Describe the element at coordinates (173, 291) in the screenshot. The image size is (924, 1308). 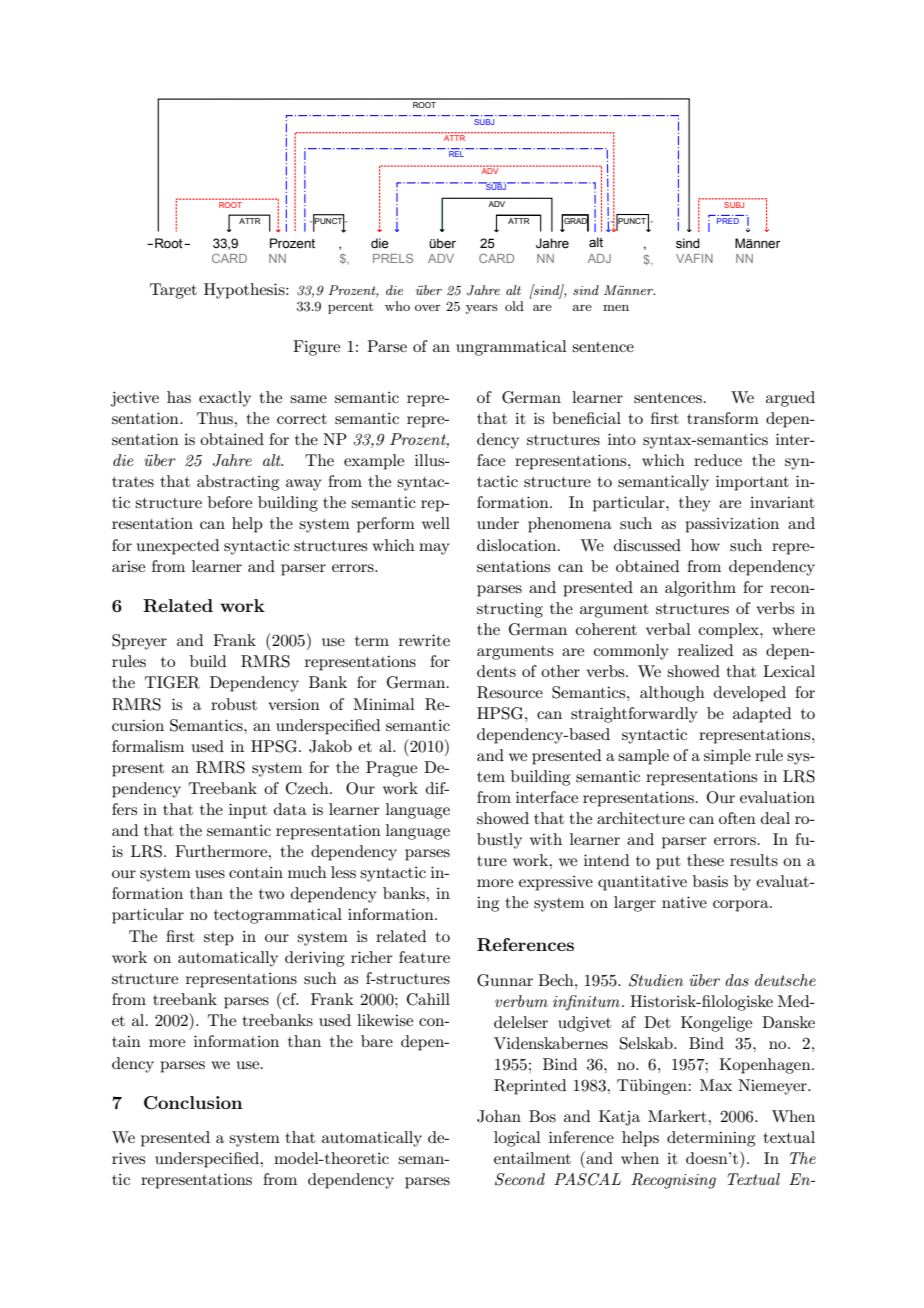
I see `Target` at that location.
